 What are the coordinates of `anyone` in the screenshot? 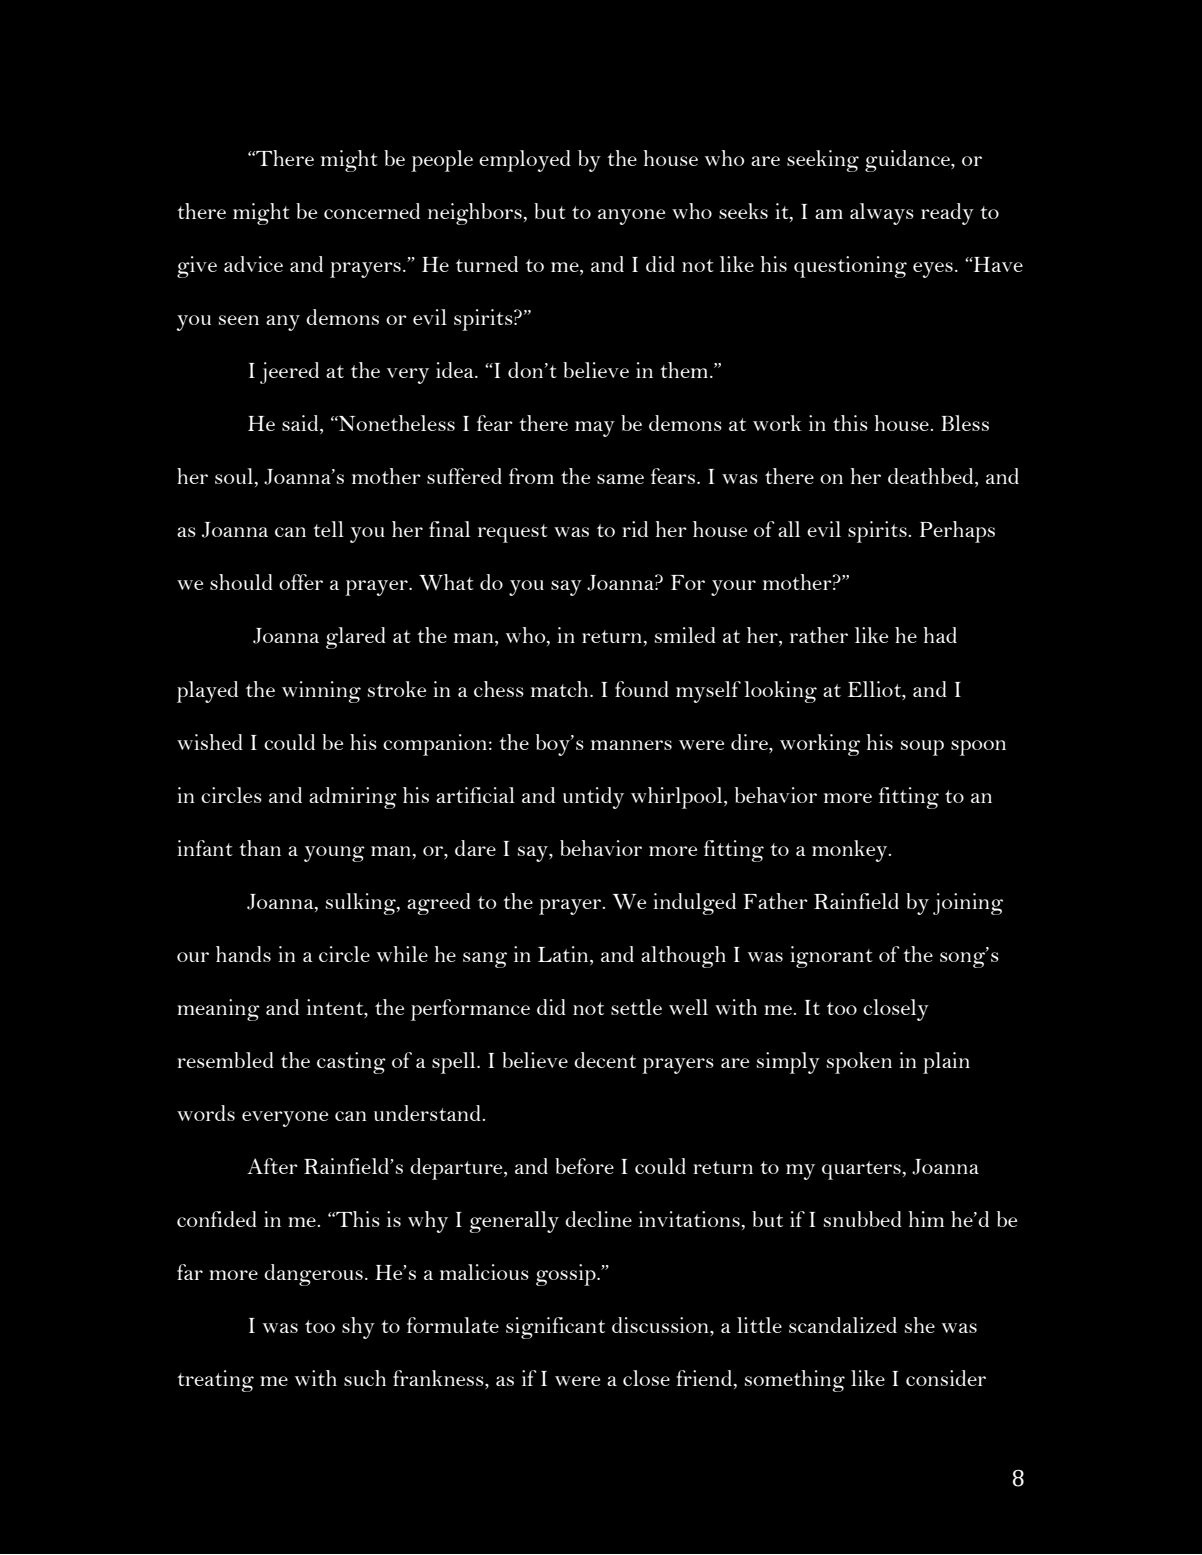 It's located at (631, 217).
